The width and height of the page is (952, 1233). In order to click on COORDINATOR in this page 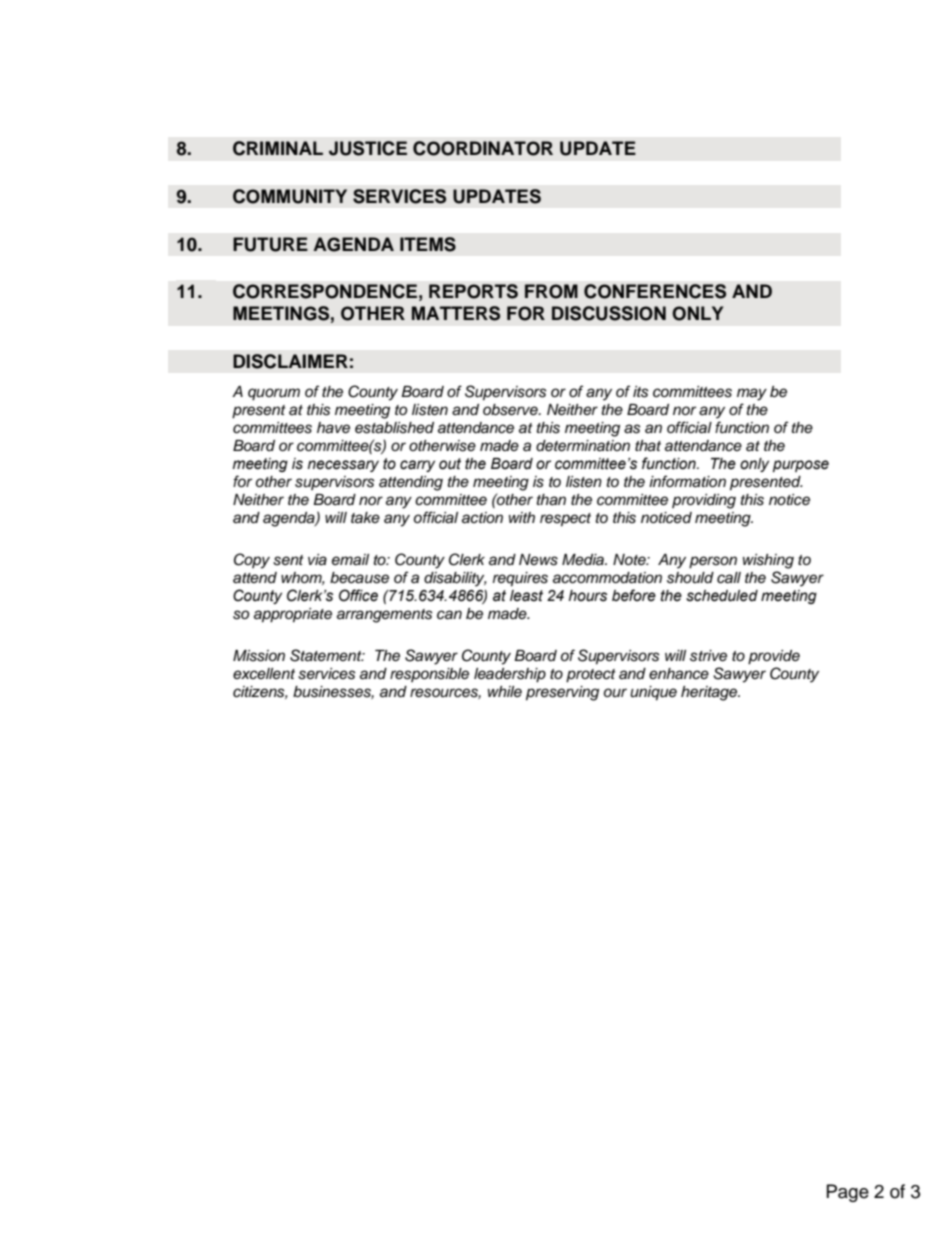, I will do `click(483, 148)`.
